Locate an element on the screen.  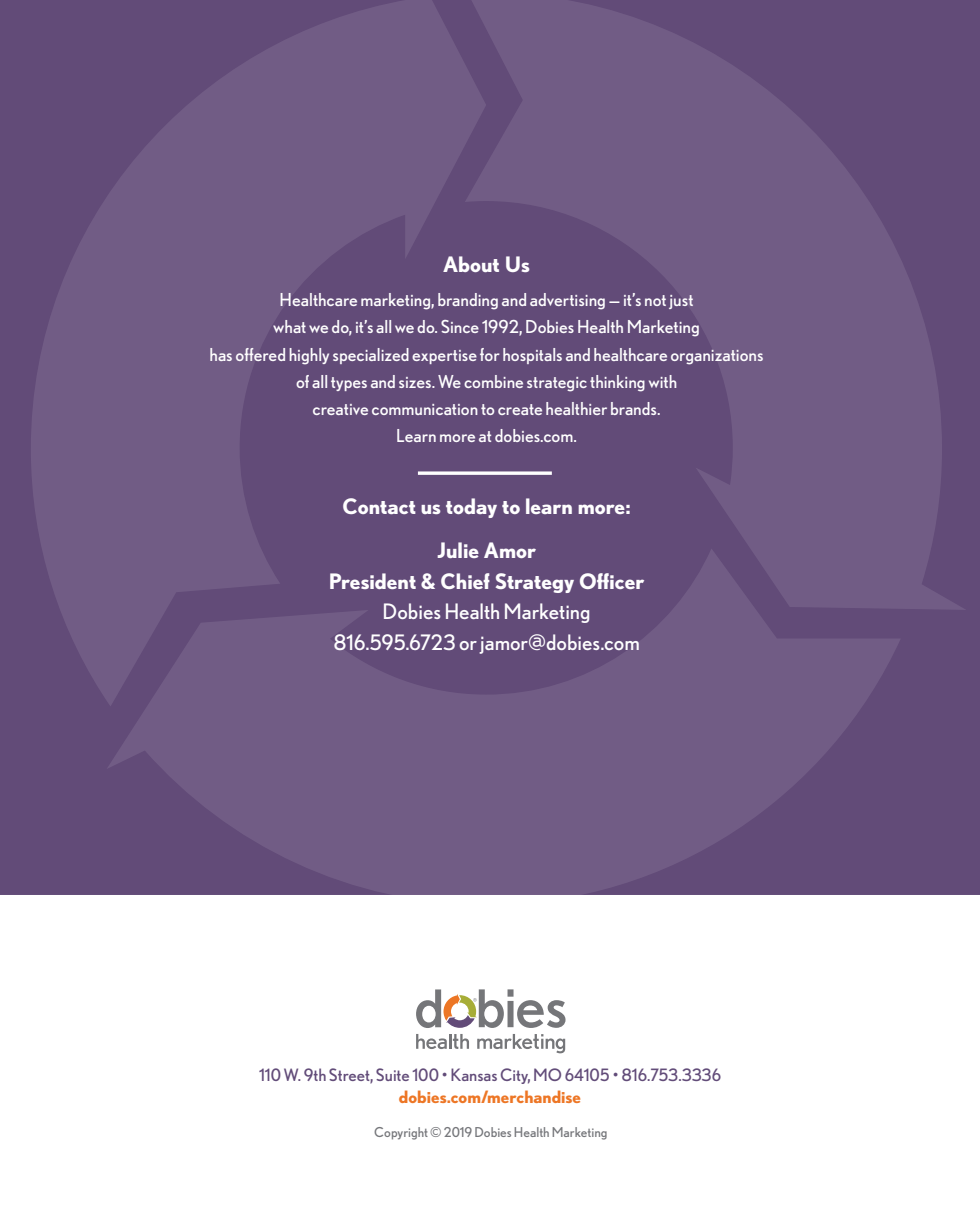
Kansas is located at coordinates (474, 1074).
